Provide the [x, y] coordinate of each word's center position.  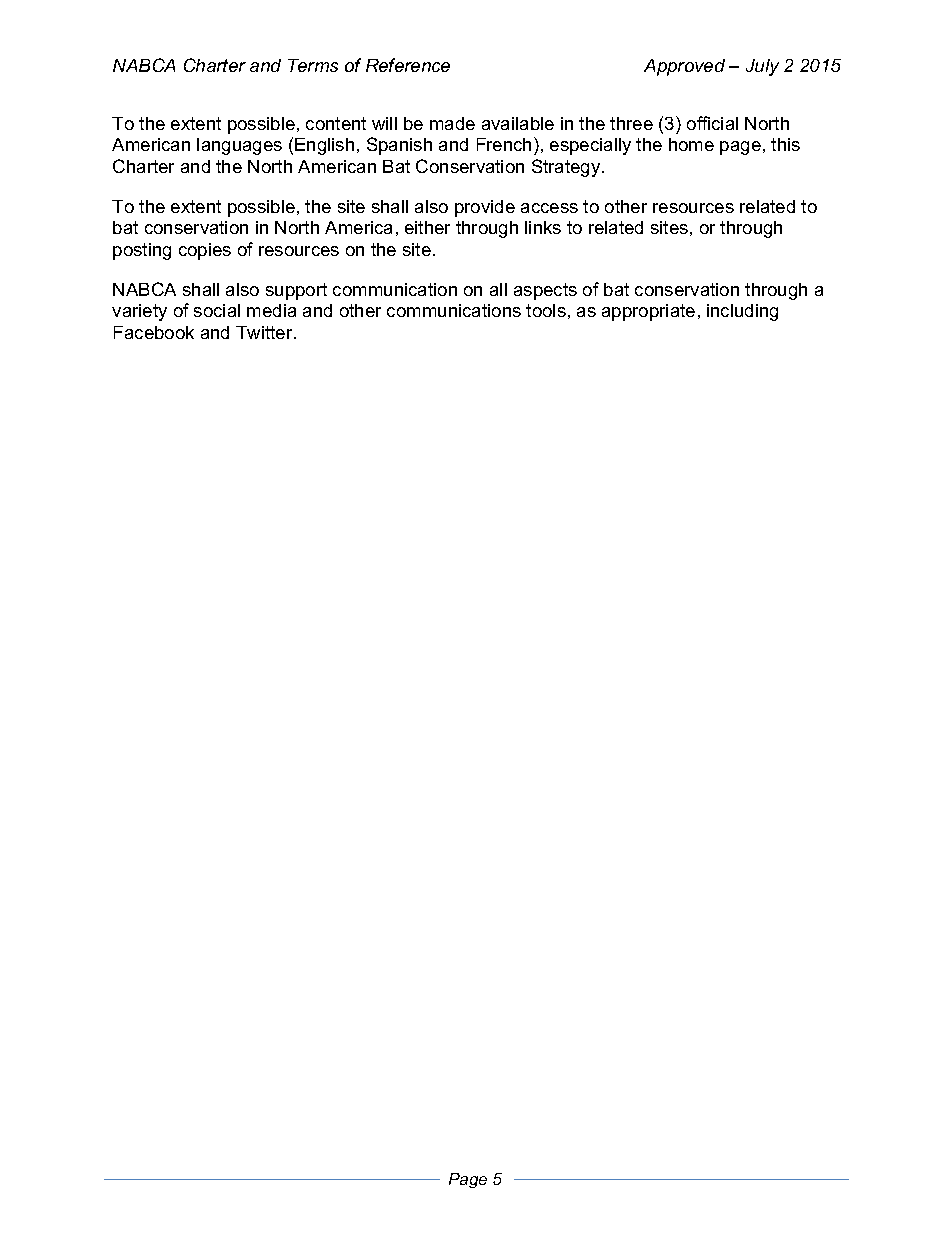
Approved [684, 67]
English [324, 146]
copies [205, 251]
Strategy [567, 168]
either [427, 227]
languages [239, 146]
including [742, 312]
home [691, 144]
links [543, 227]
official [712, 123]
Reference [408, 65]
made [452, 123]
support [296, 291]
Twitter [265, 332]
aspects [545, 291]
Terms [313, 65]
